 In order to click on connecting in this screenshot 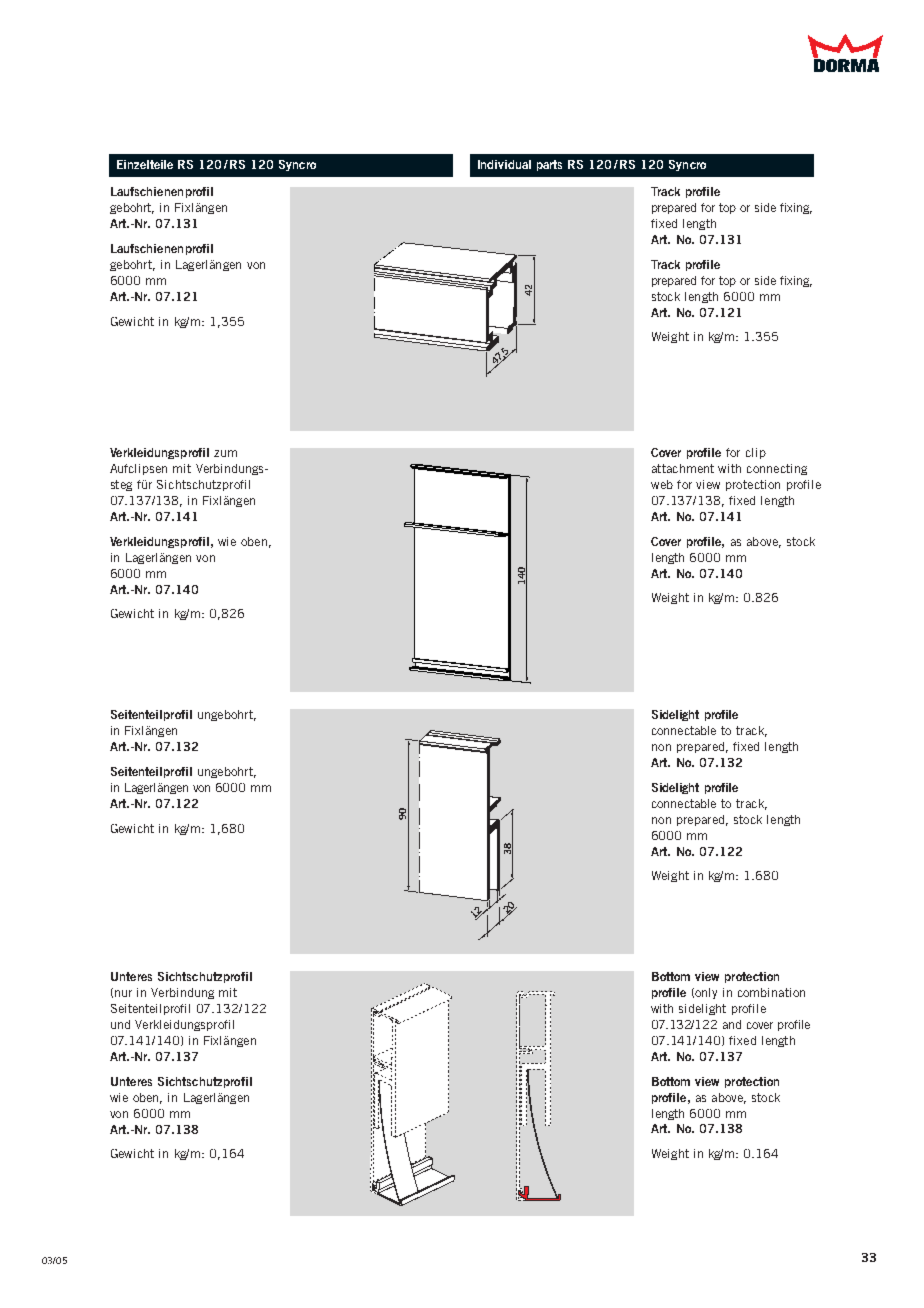, I will do `click(777, 469)`.
